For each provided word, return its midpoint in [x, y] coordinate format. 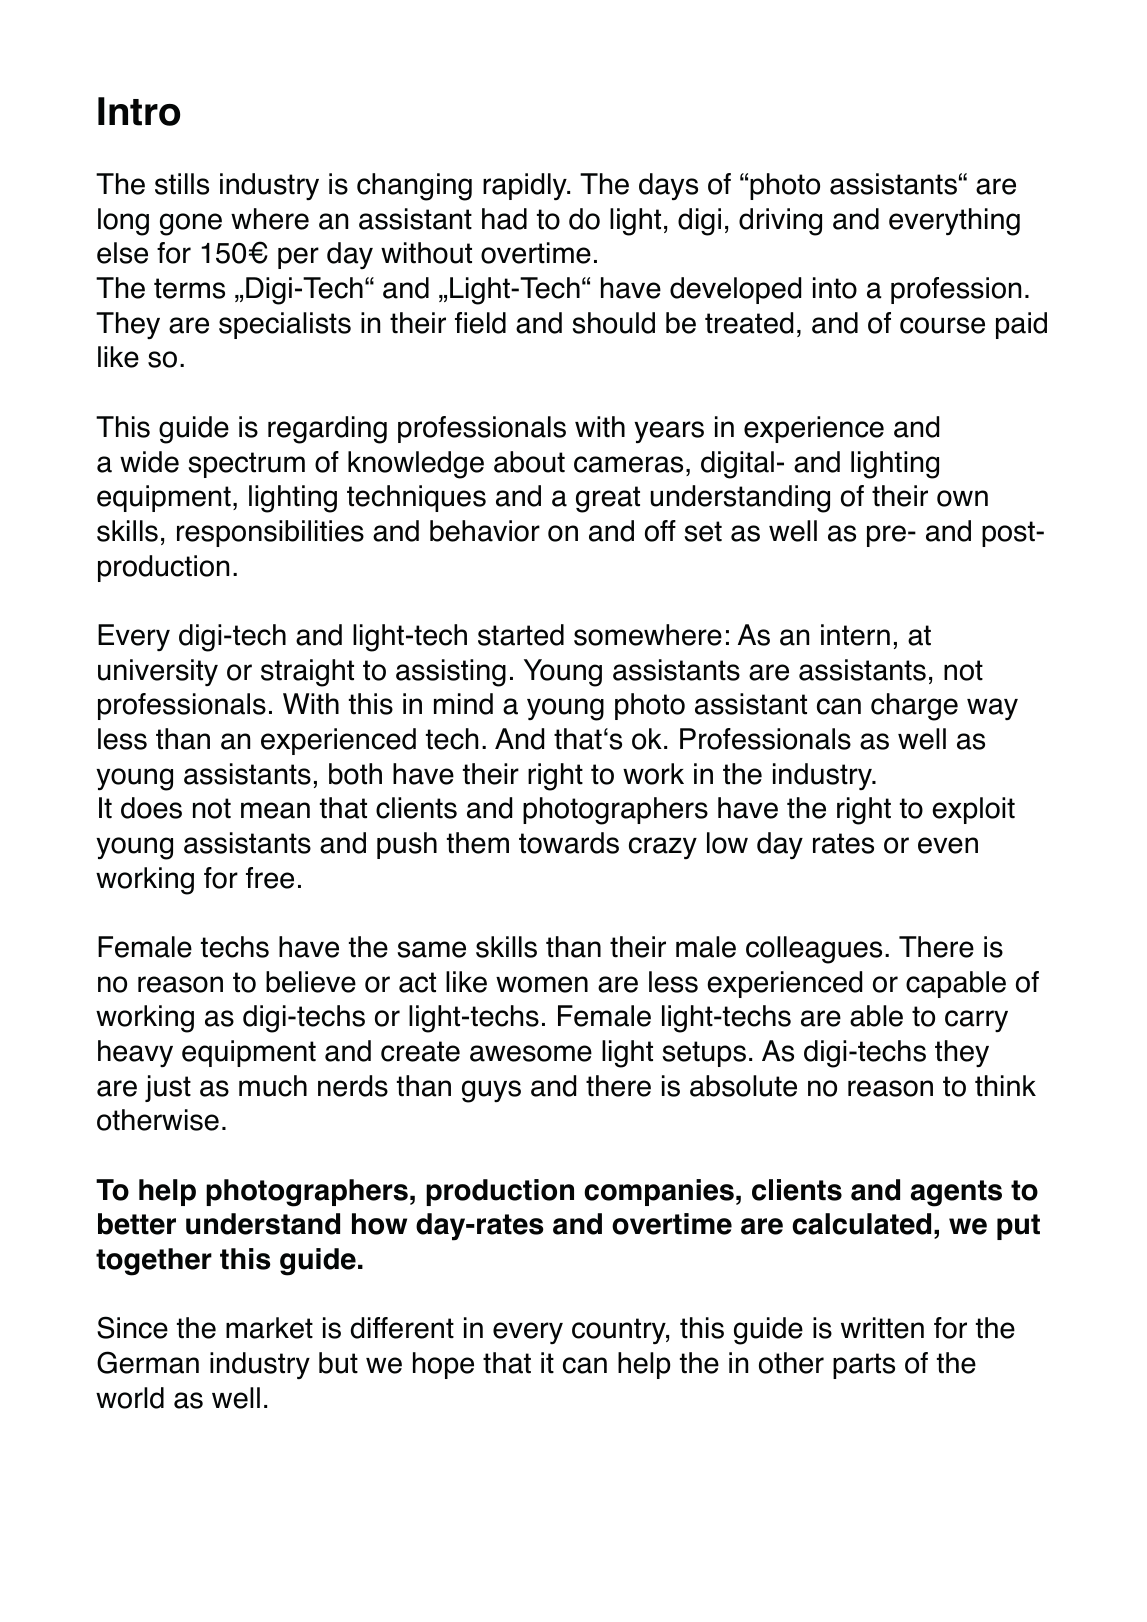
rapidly [526, 186]
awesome [531, 1053]
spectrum [246, 465]
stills [182, 184]
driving [780, 222]
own [962, 498]
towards [569, 843]
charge [914, 707]
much [273, 1086]
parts [864, 1366]
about [529, 462]
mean [275, 810]
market [269, 1328]
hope [443, 1365]
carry [976, 1021]
